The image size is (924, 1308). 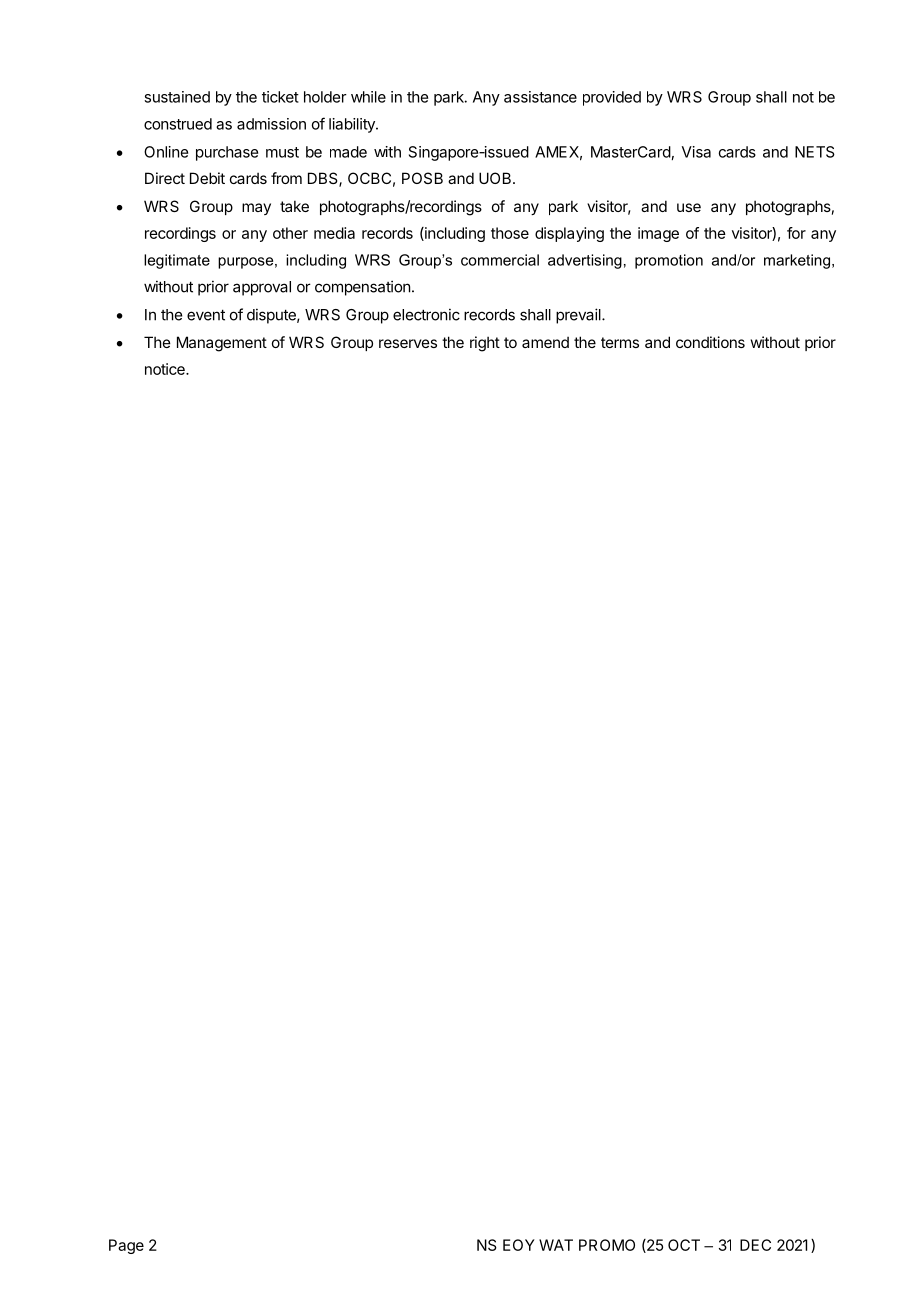 I want to click on conditions, so click(x=710, y=342).
